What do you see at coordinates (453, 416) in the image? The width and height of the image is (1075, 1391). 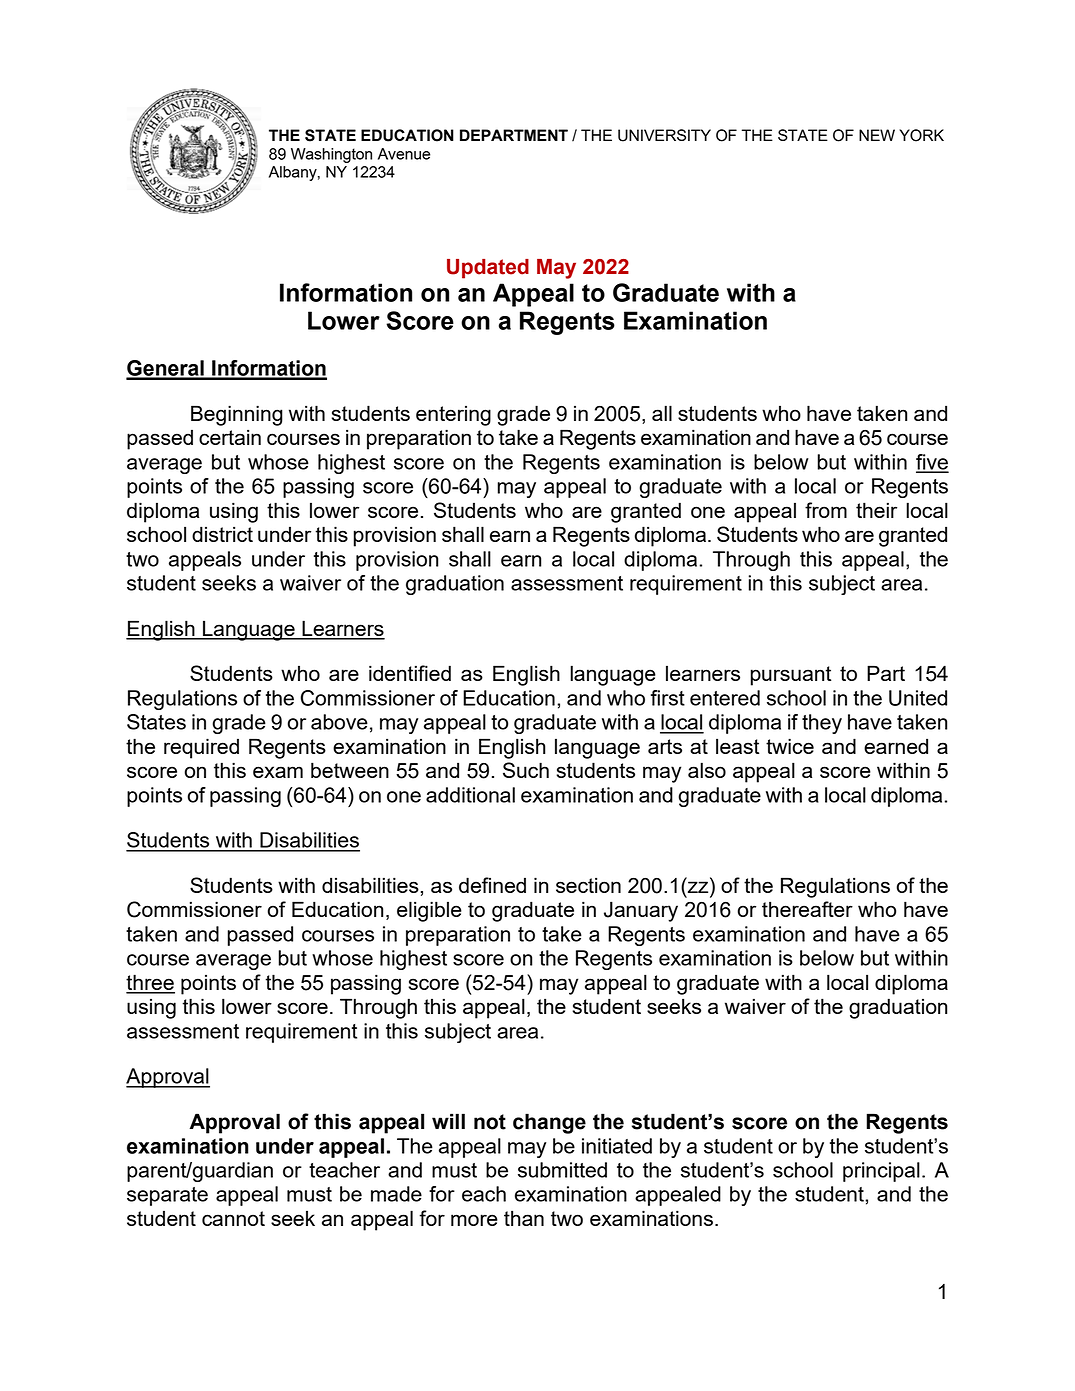 I see `entering` at bounding box center [453, 416].
